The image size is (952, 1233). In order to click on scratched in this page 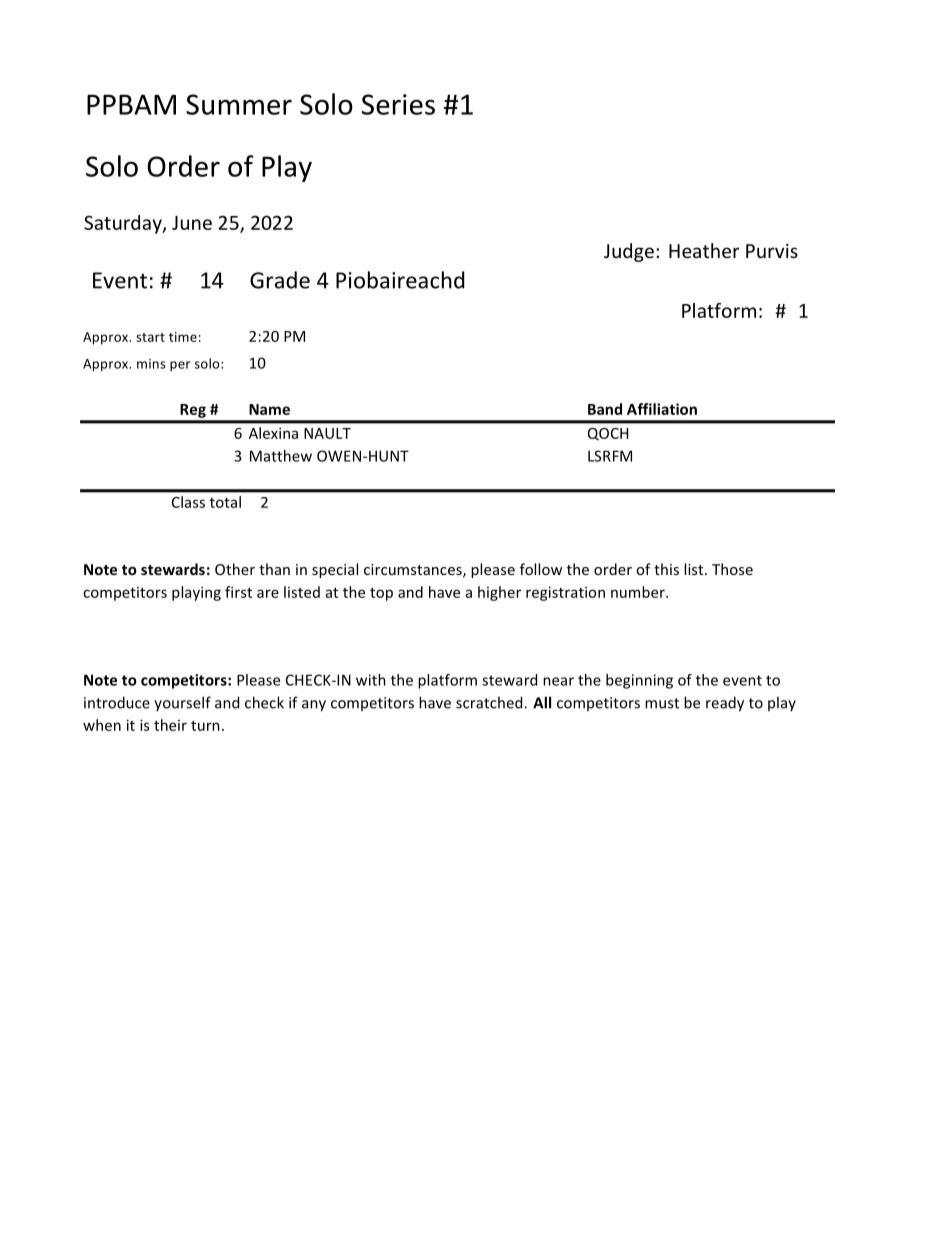, I will do `click(490, 702)`.
